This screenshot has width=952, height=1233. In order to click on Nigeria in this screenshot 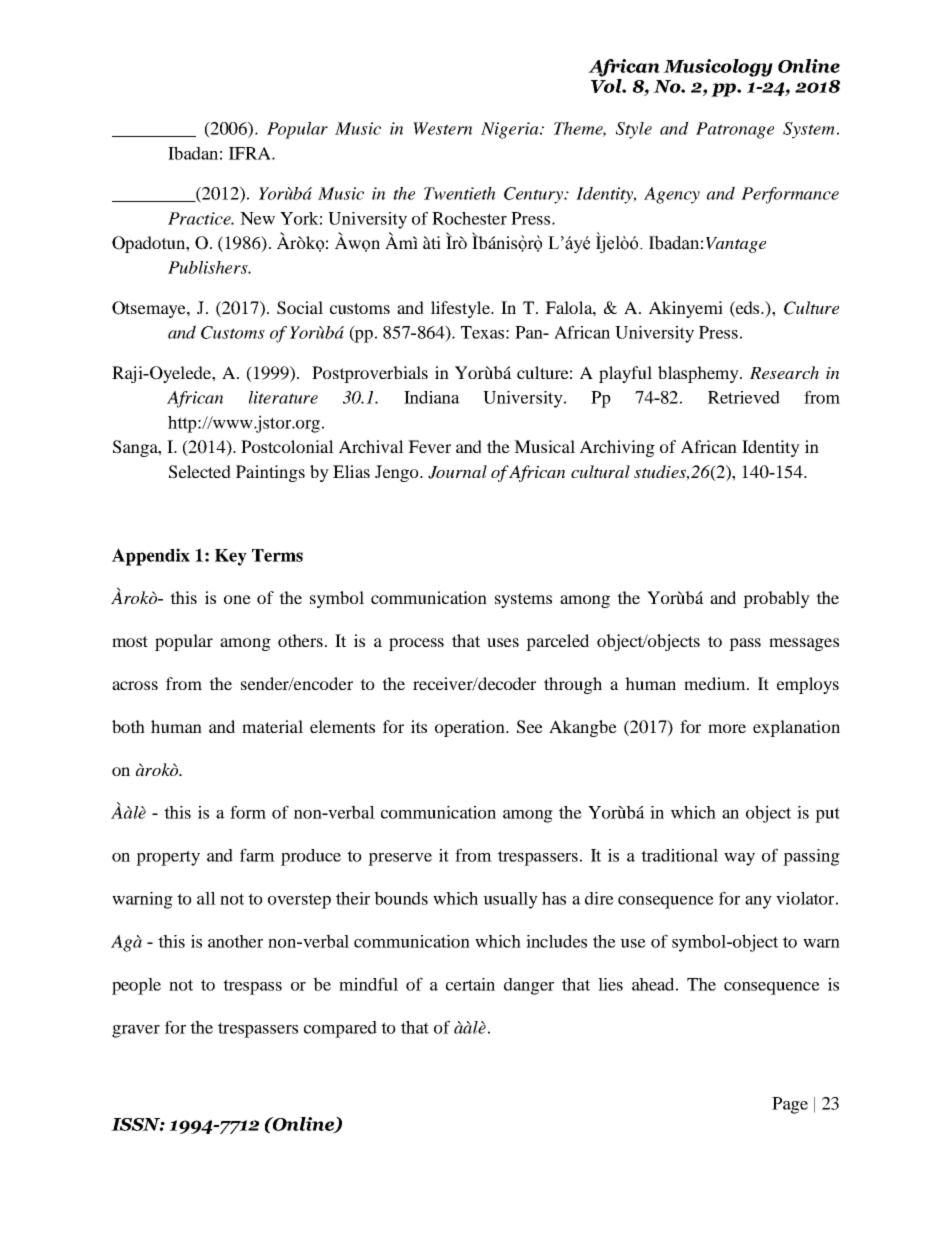, I will do `click(511, 130)`.
